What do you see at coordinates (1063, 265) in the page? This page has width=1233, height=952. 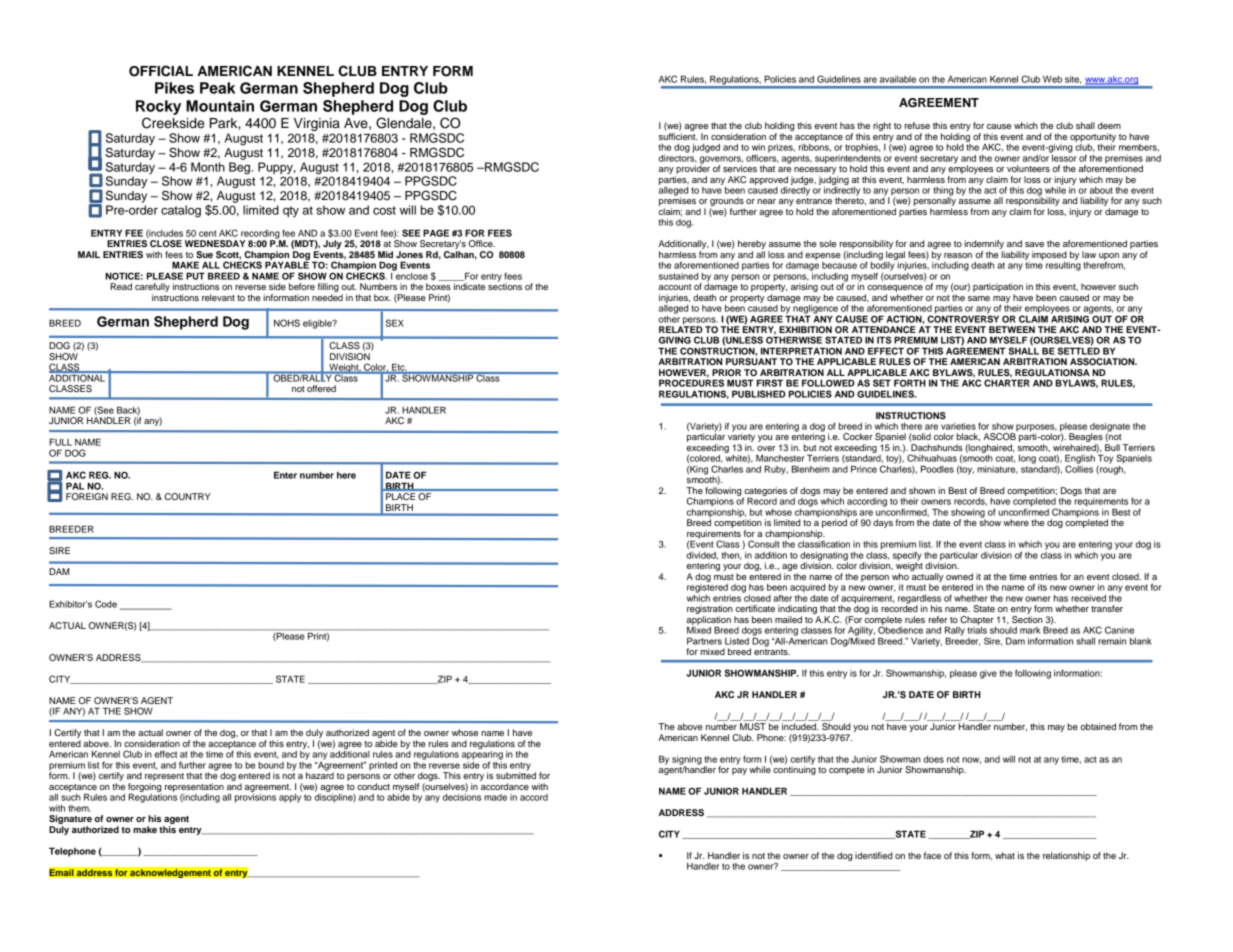 I see `resulting` at bounding box center [1063, 265].
